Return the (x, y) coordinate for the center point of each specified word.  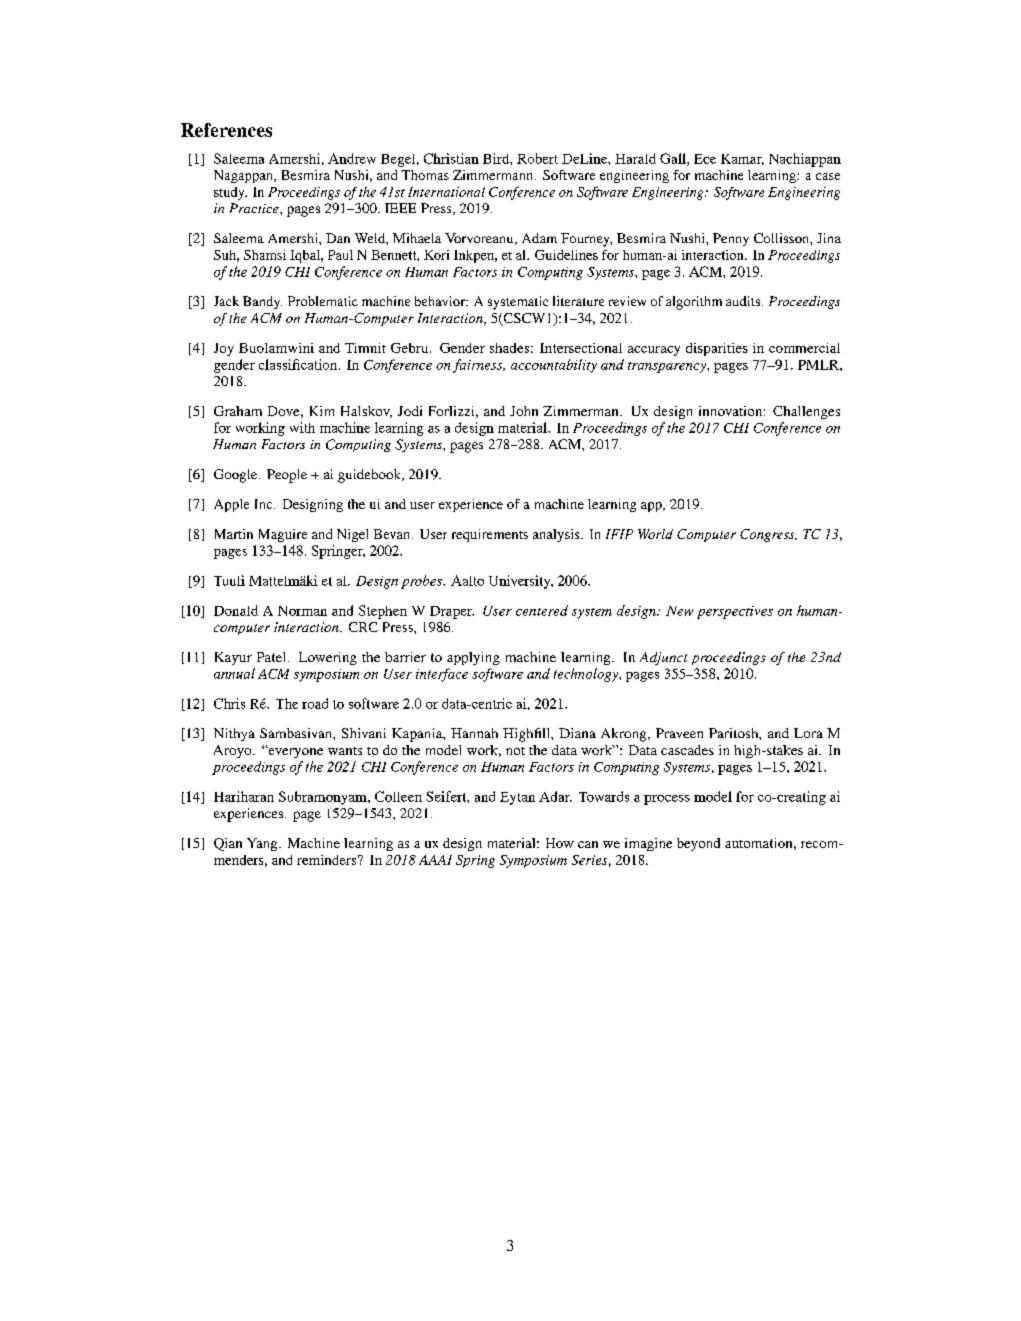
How (560, 843)
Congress (768, 535)
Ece (705, 159)
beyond (698, 844)
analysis (557, 535)
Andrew (352, 158)
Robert (537, 158)
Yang (263, 844)
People (287, 476)
